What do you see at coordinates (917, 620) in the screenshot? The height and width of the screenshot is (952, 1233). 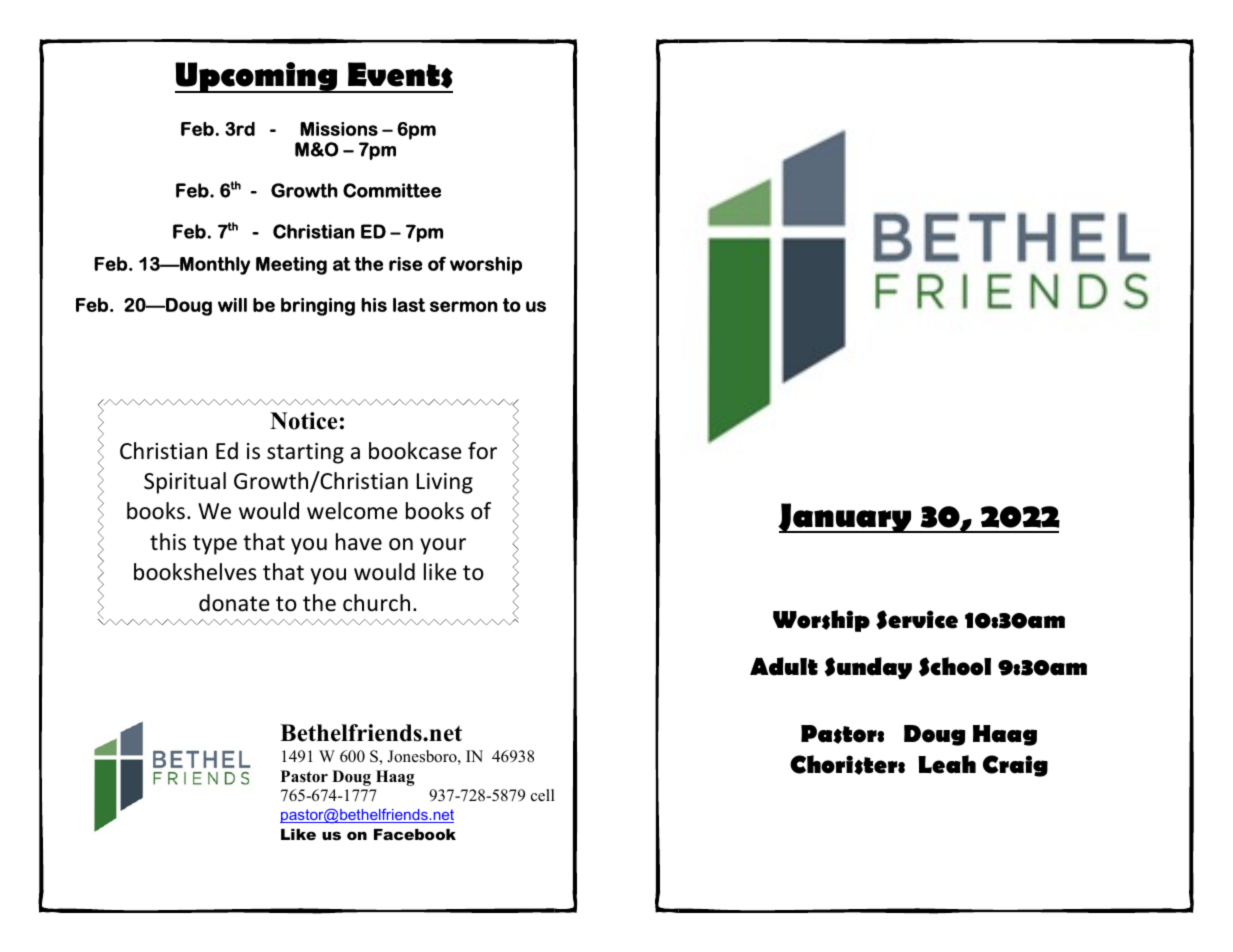 I see `Service` at bounding box center [917, 620].
